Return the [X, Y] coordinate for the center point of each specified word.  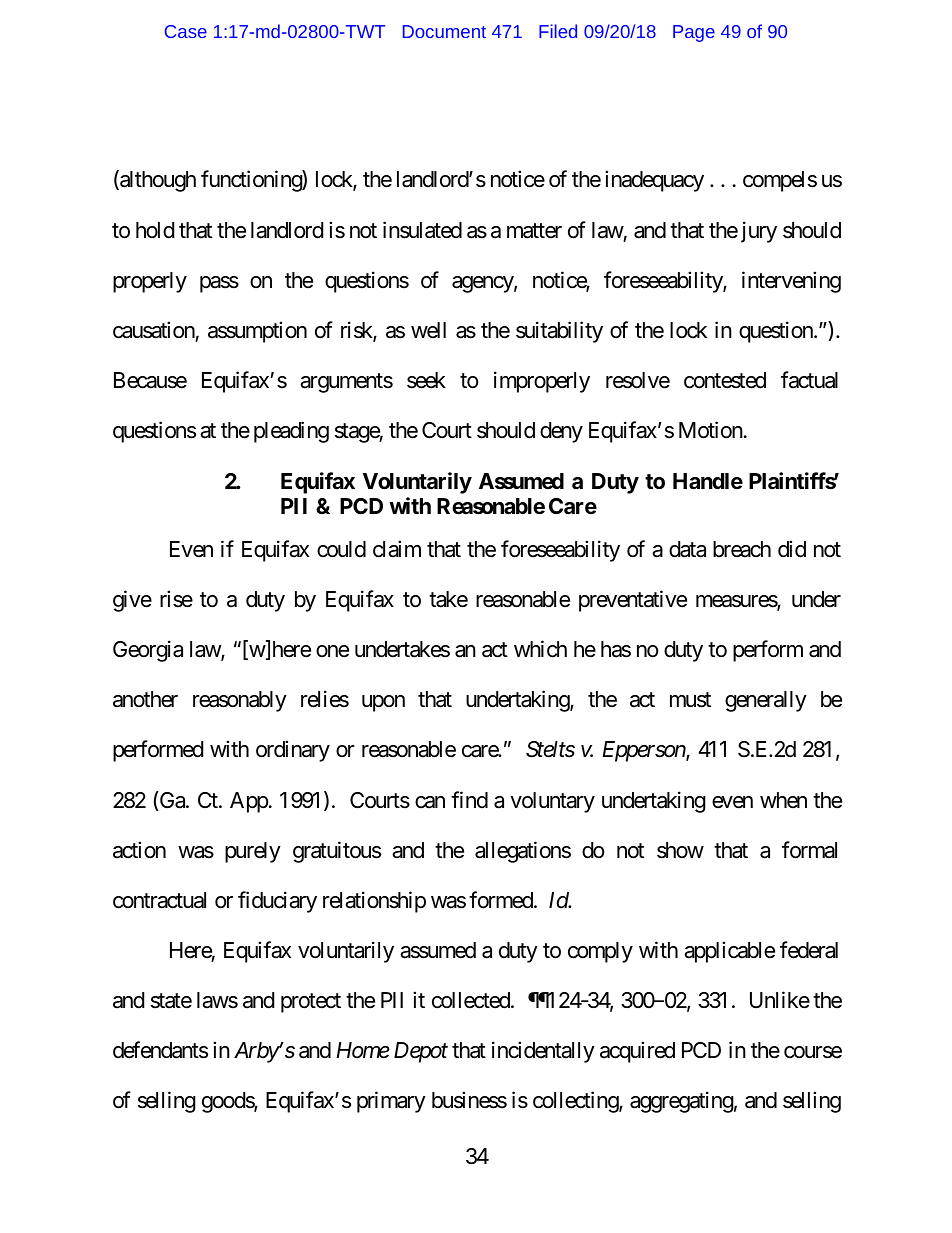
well [428, 330]
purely [253, 852]
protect [311, 1003]
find [469, 799]
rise [176, 599]
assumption [257, 332]
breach [742, 549]
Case [186, 31]
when [783, 800]
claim [397, 549]
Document [444, 31]
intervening [791, 282]
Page [694, 33]
